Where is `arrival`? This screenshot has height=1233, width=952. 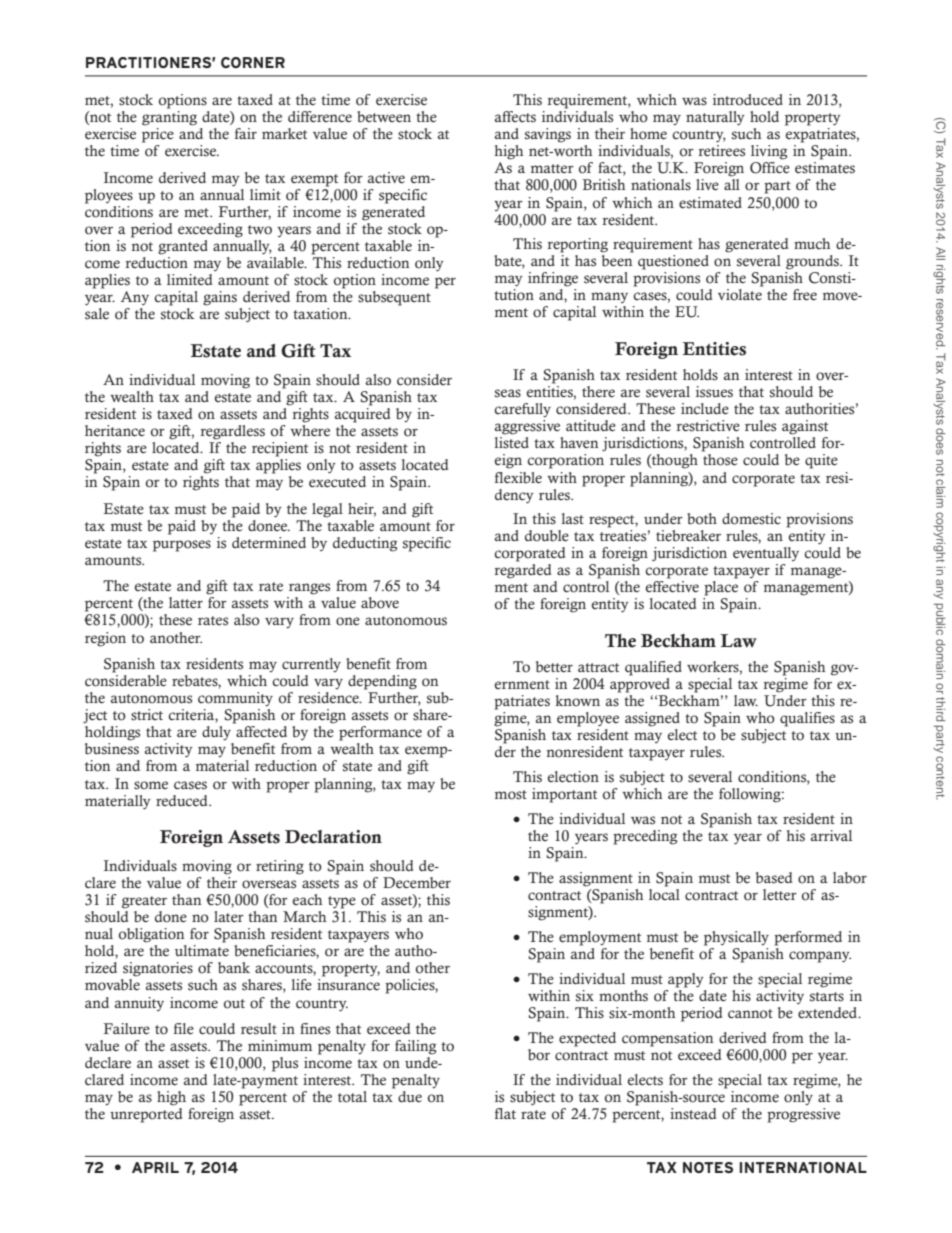 arrival is located at coordinates (831, 835).
